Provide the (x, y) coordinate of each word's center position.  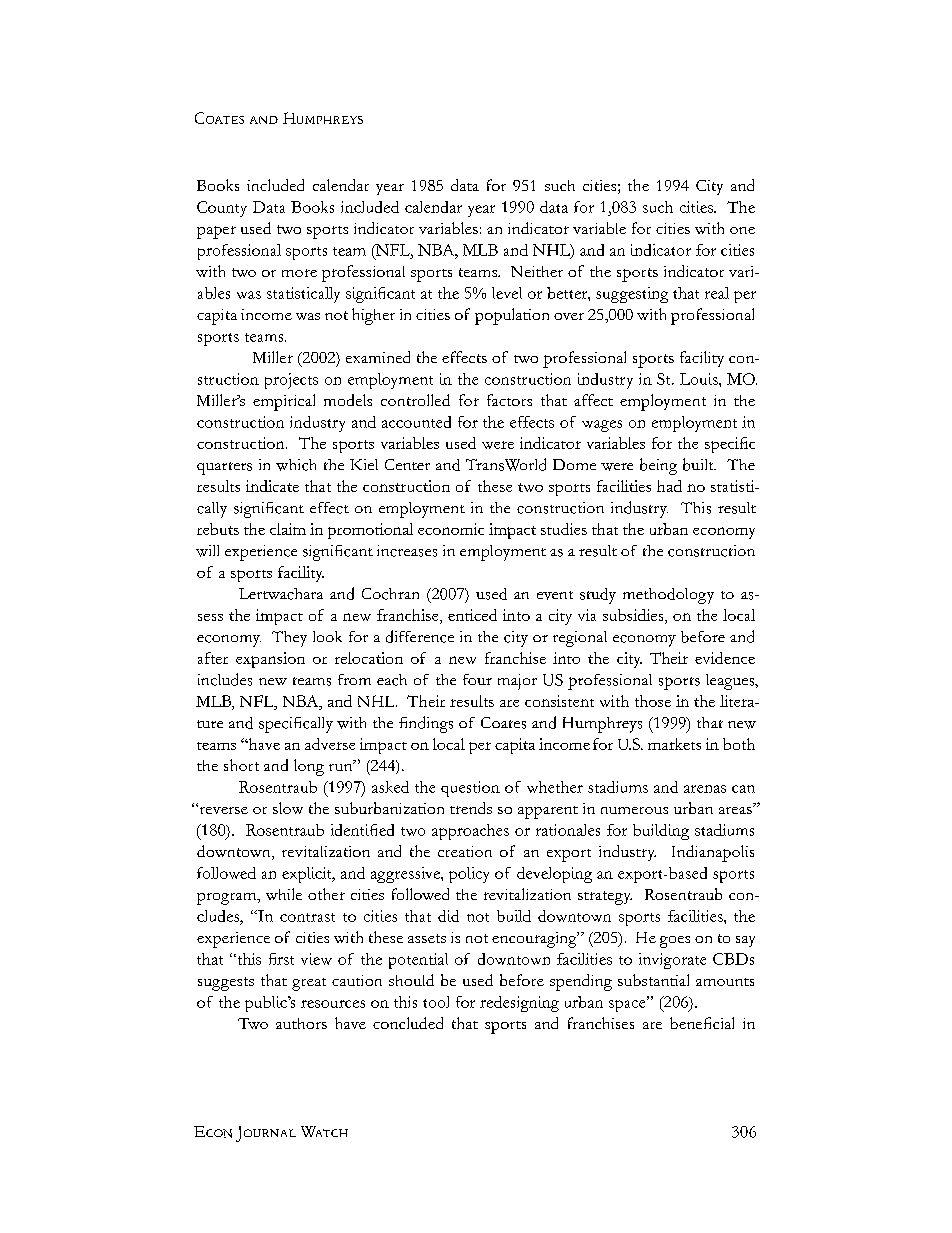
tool (436, 1002)
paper (216, 232)
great (309, 984)
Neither (537, 271)
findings (426, 724)
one (742, 230)
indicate (272, 486)
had (669, 486)
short (241, 765)
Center (407, 464)
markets (674, 744)
